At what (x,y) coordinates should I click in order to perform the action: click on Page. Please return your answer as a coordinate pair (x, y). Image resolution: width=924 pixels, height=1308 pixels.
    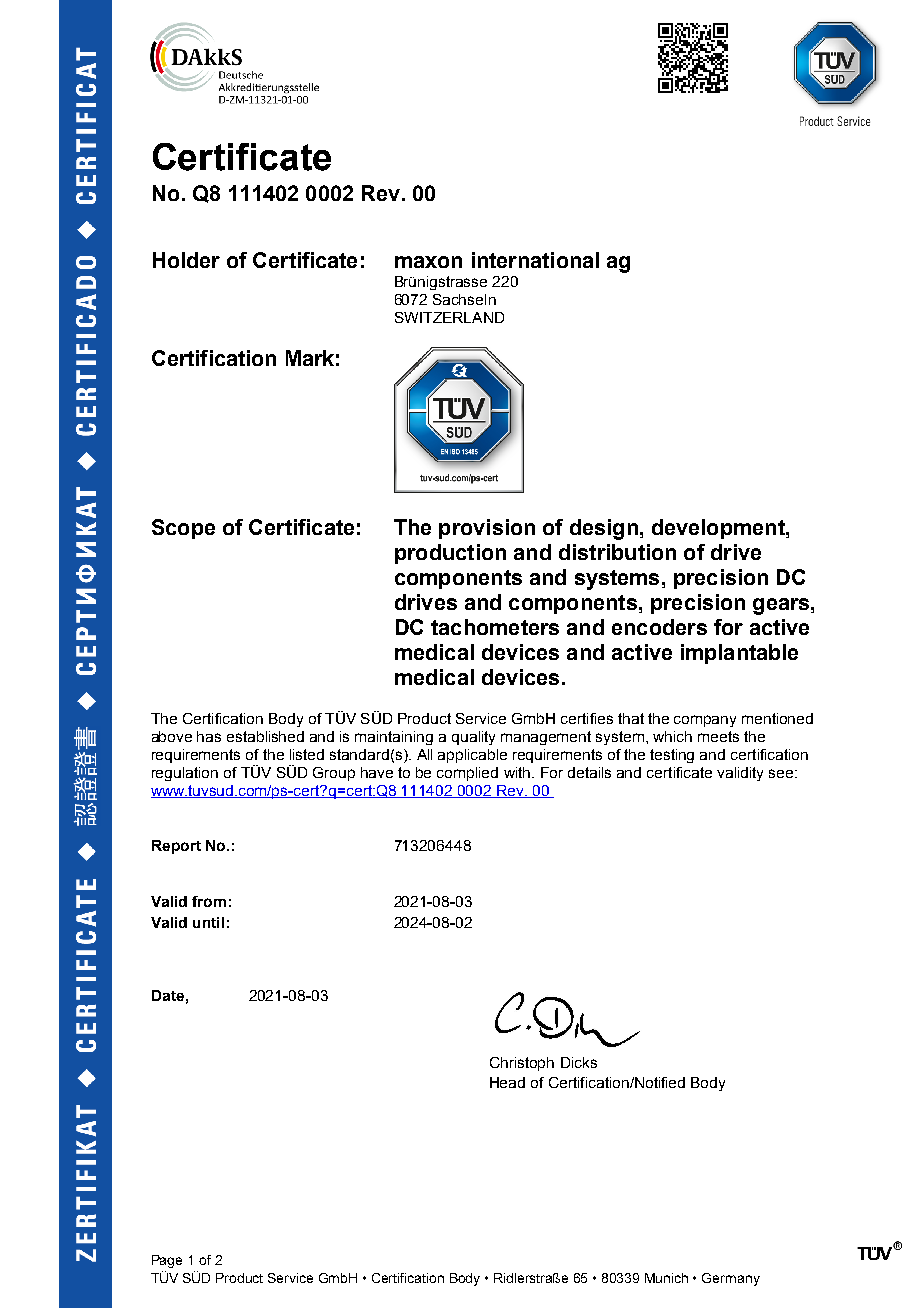
    Looking at the image, I should click on (167, 1261).
